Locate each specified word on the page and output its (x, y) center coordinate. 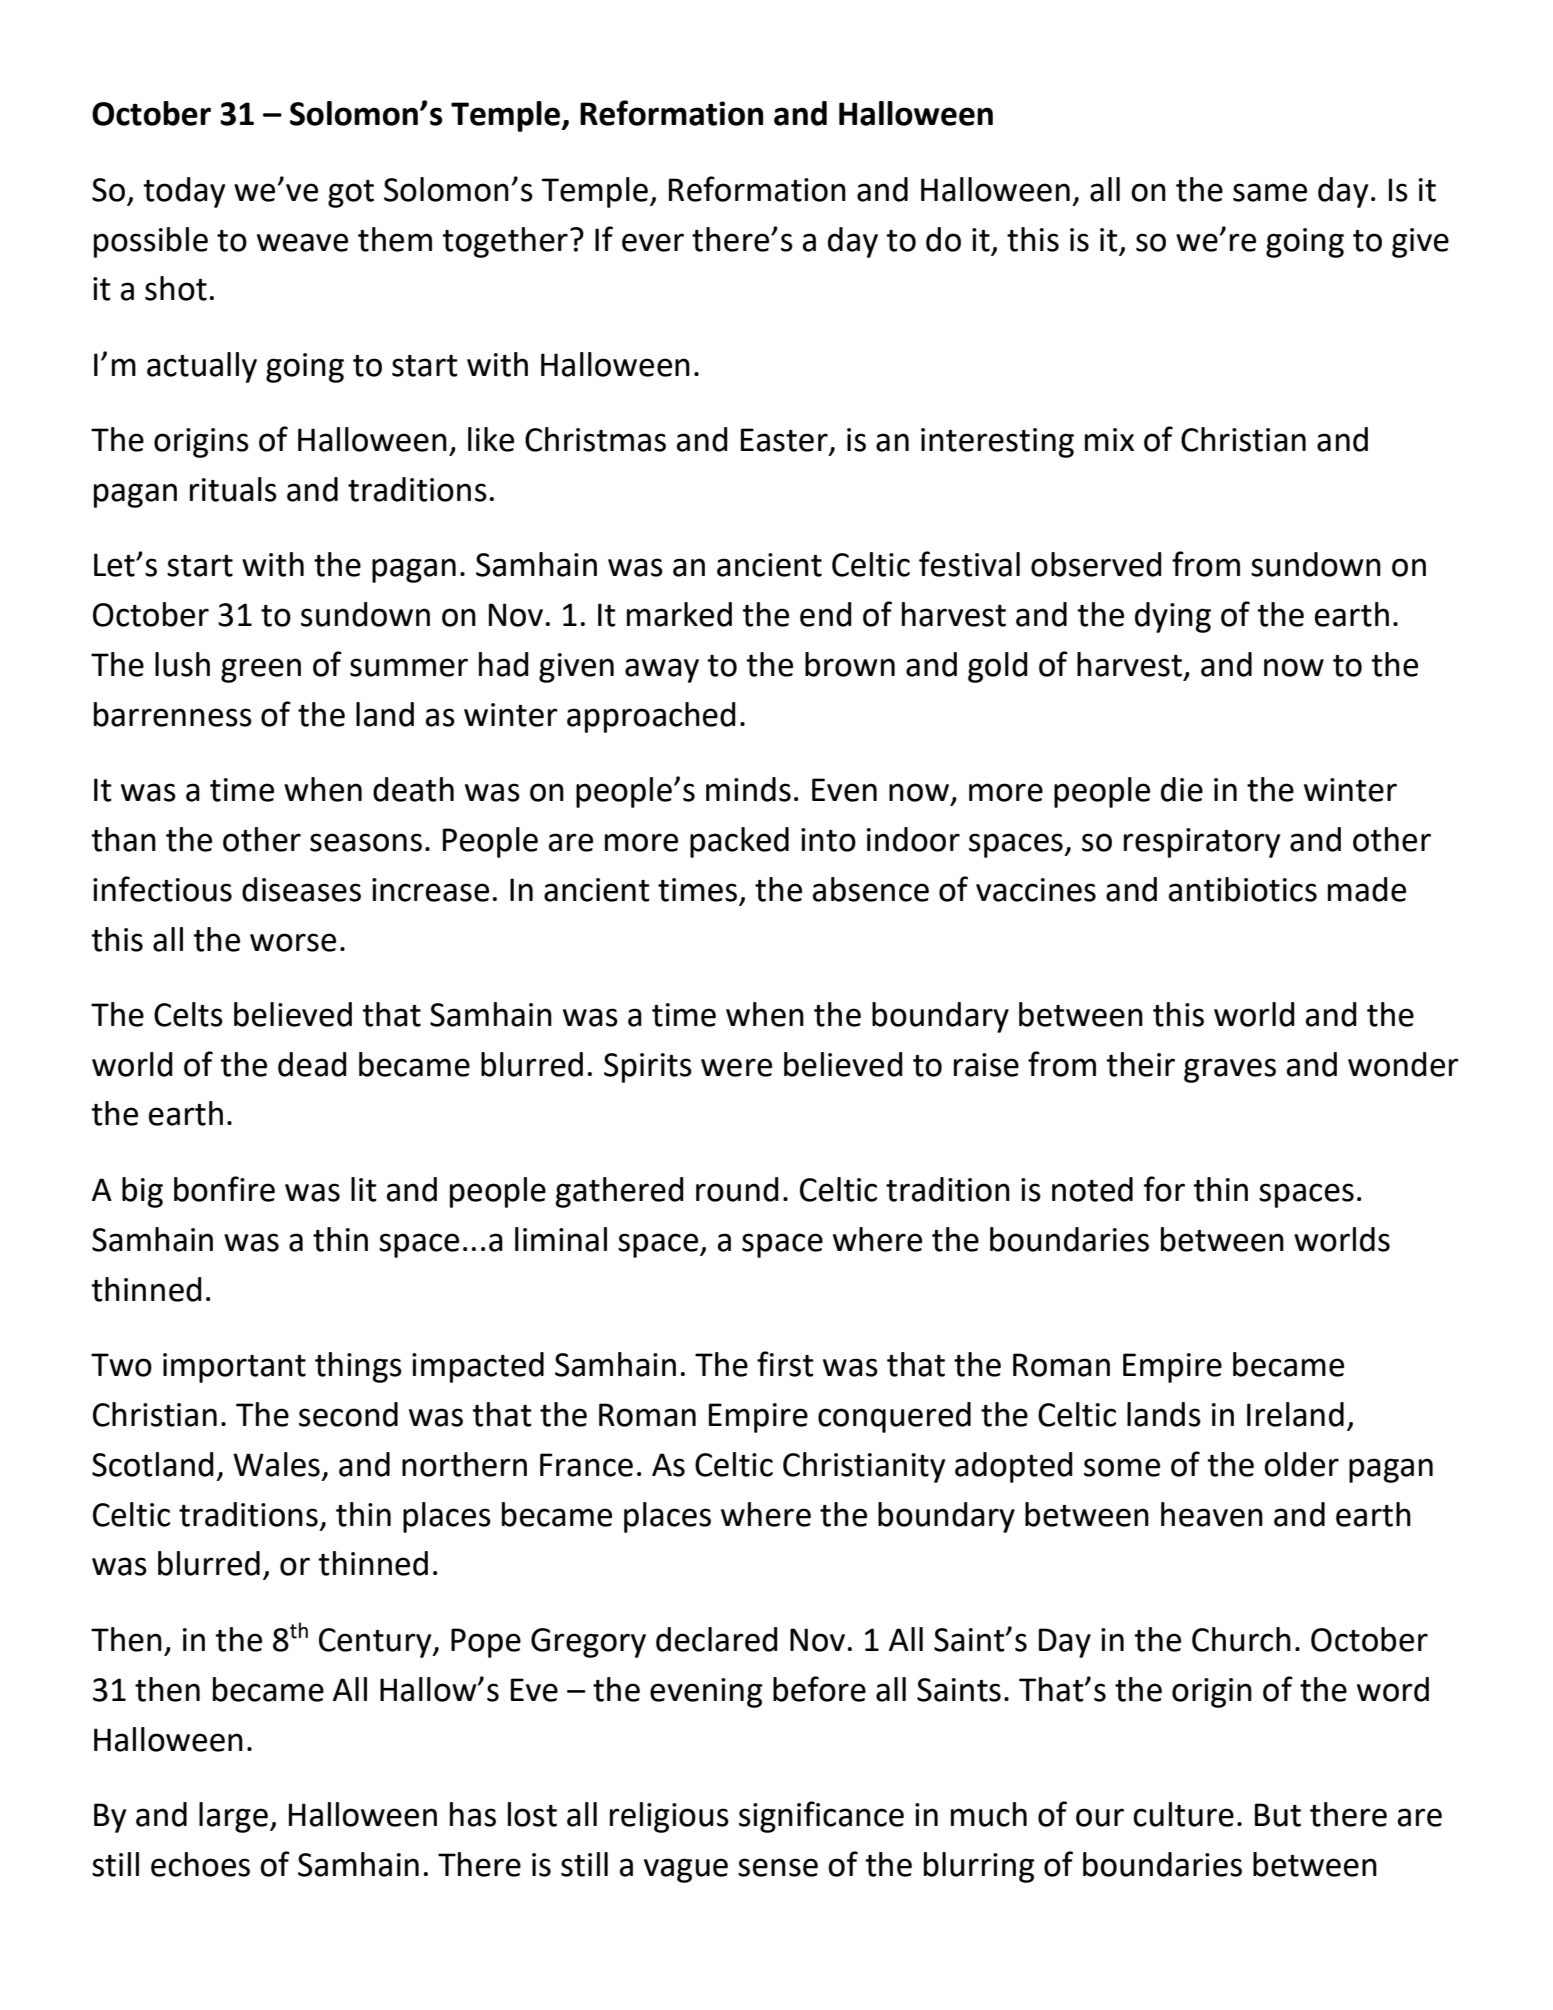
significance (821, 1817)
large (233, 1817)
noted (1092, 1189)
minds (748, 789)
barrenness (173, 714)
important (234, 1368)
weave (302, 242)
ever (653, 242)
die (1182, 789)
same (1270, 192)
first (785, 1364)
